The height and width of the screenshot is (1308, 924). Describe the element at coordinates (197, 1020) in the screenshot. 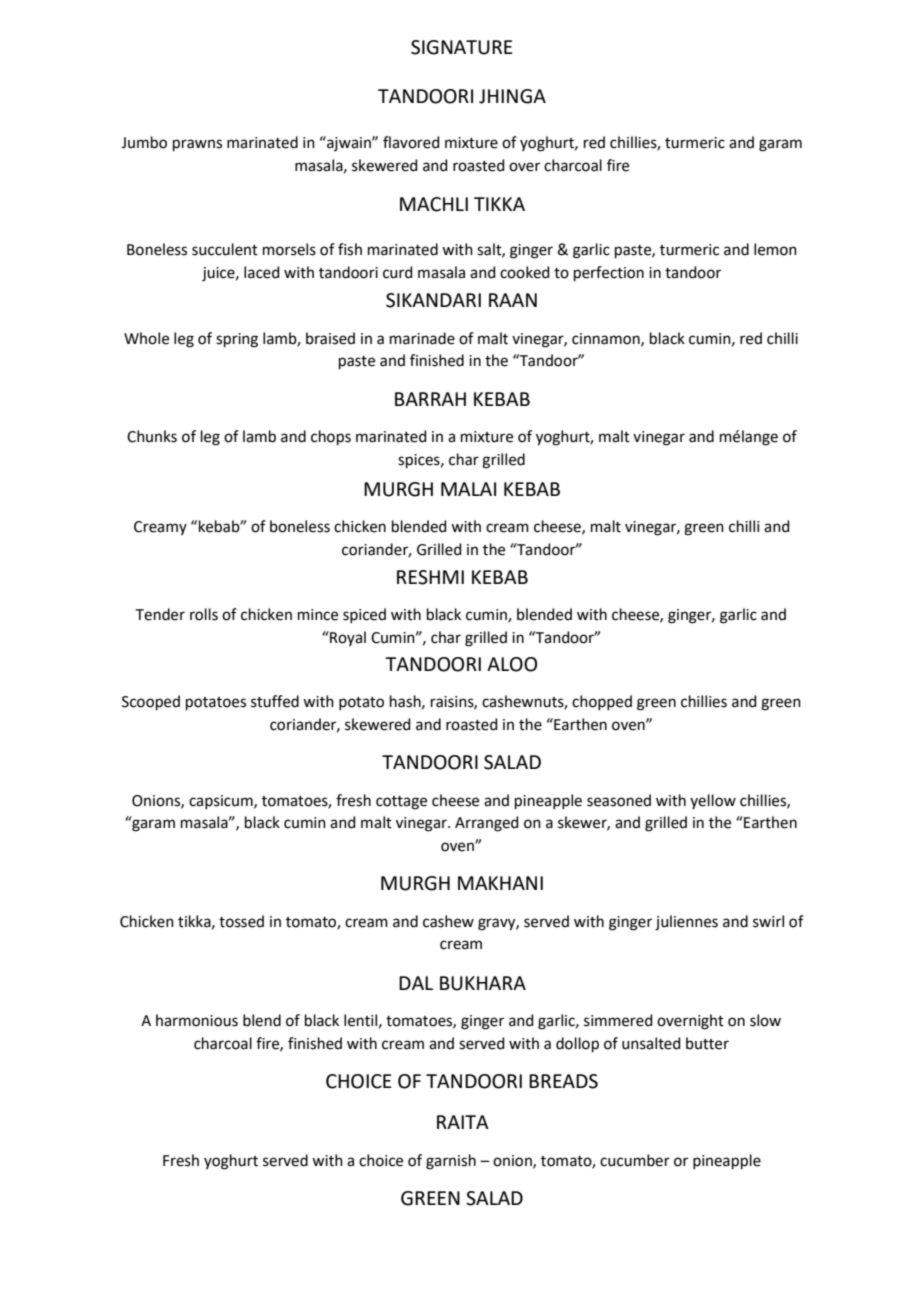

I see `harmonious` at that location.
